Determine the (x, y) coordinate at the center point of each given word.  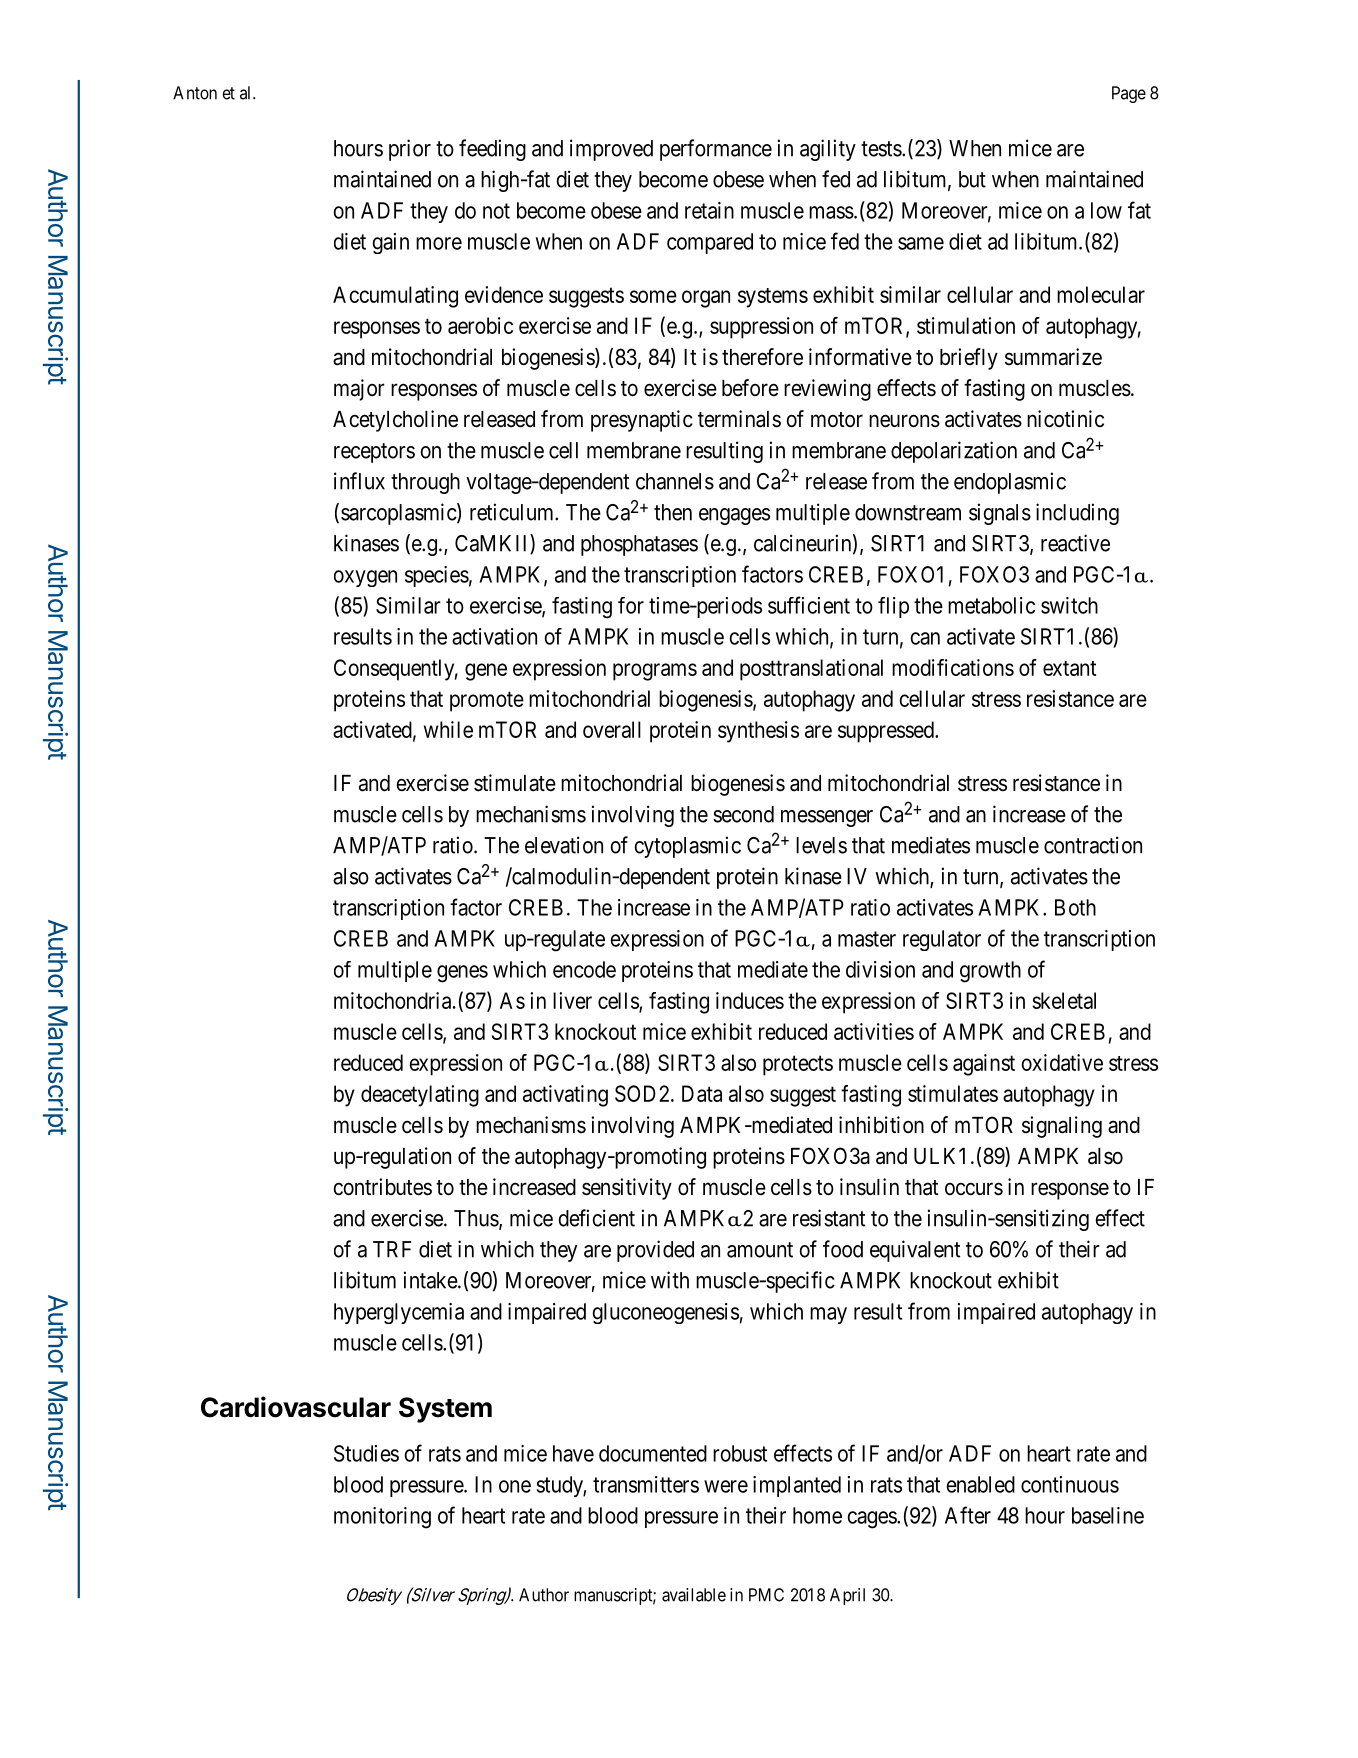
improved (611, 150)
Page (1129, 94)
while (448, 729)
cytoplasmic (687, 847)
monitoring (382, 1518)
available (694, 1595)
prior (410, 150)
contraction (1093, 845)
